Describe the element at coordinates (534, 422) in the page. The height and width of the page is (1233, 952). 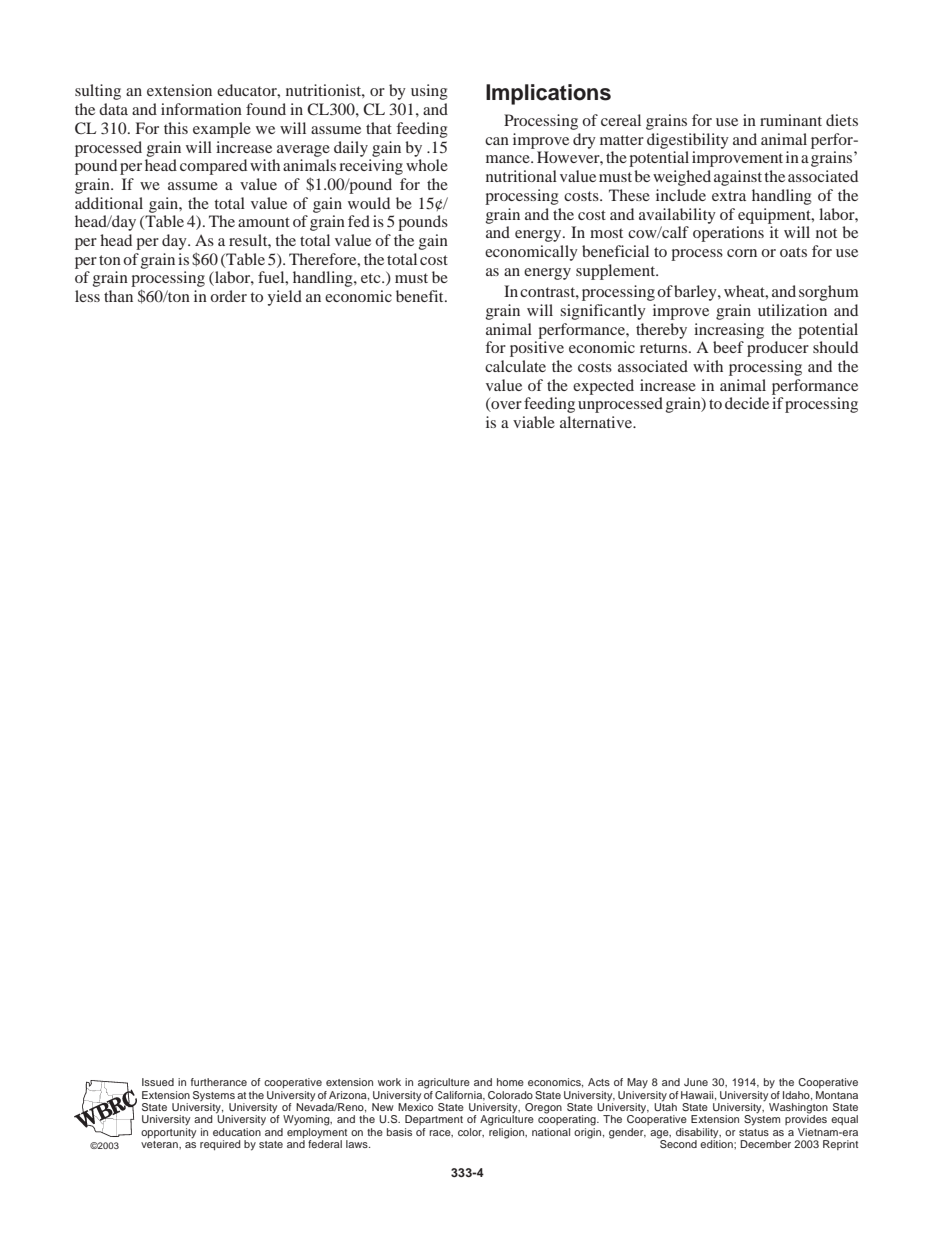
I see `viable` at that location.
